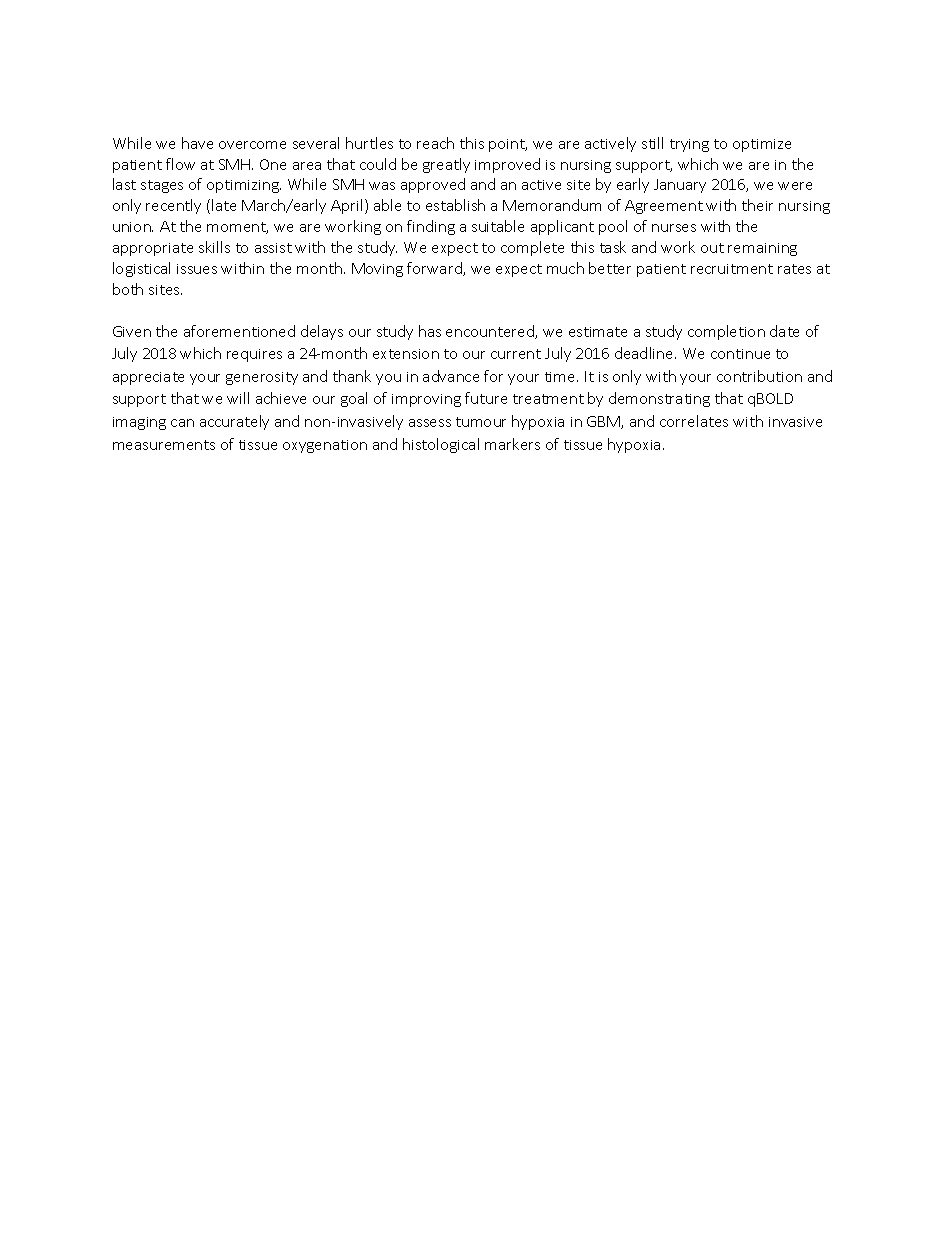 This image has height=1233, width=952. I want to click on reach, so click(435, 143).
